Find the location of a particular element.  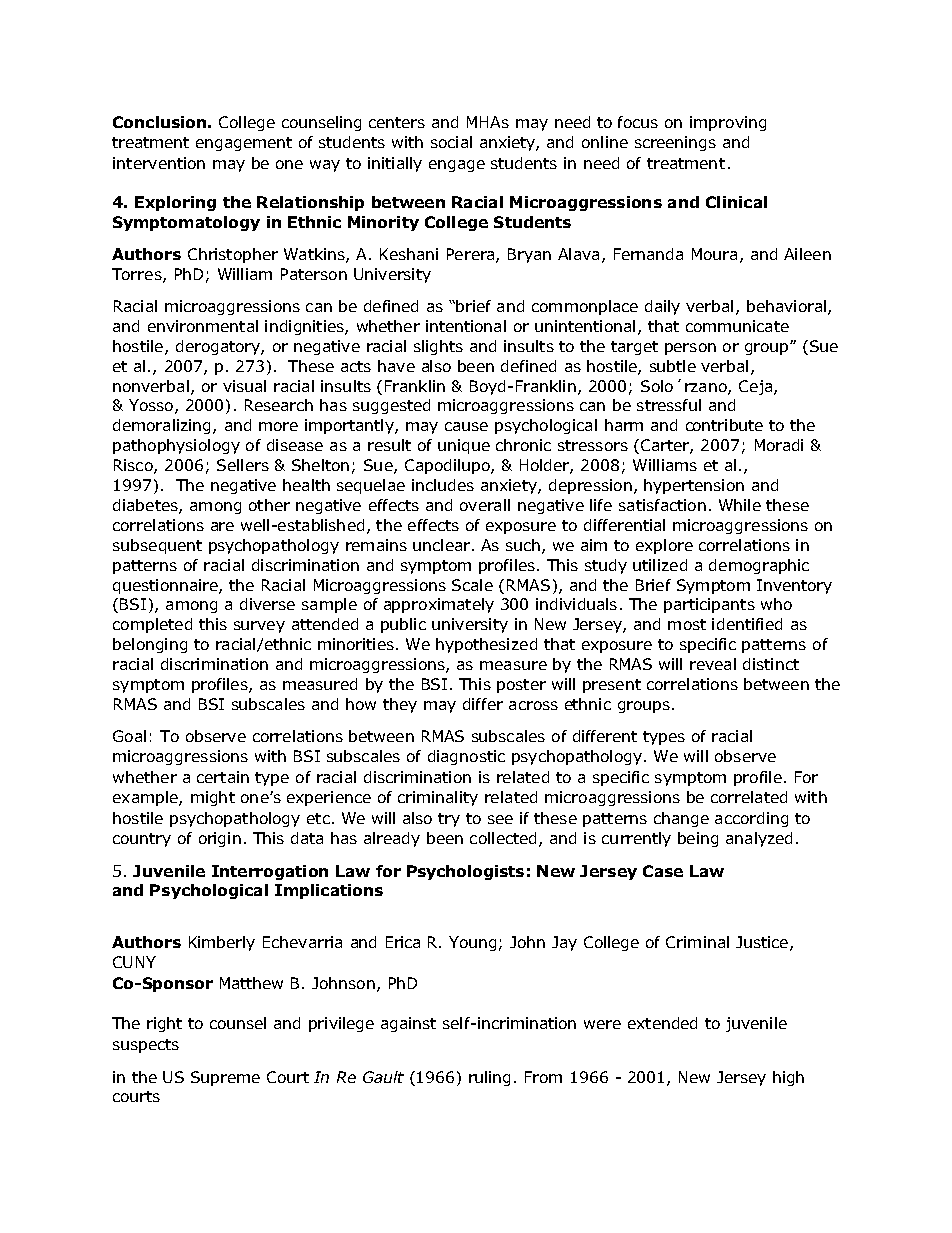

intervention is located at coordinates (159, 163).
